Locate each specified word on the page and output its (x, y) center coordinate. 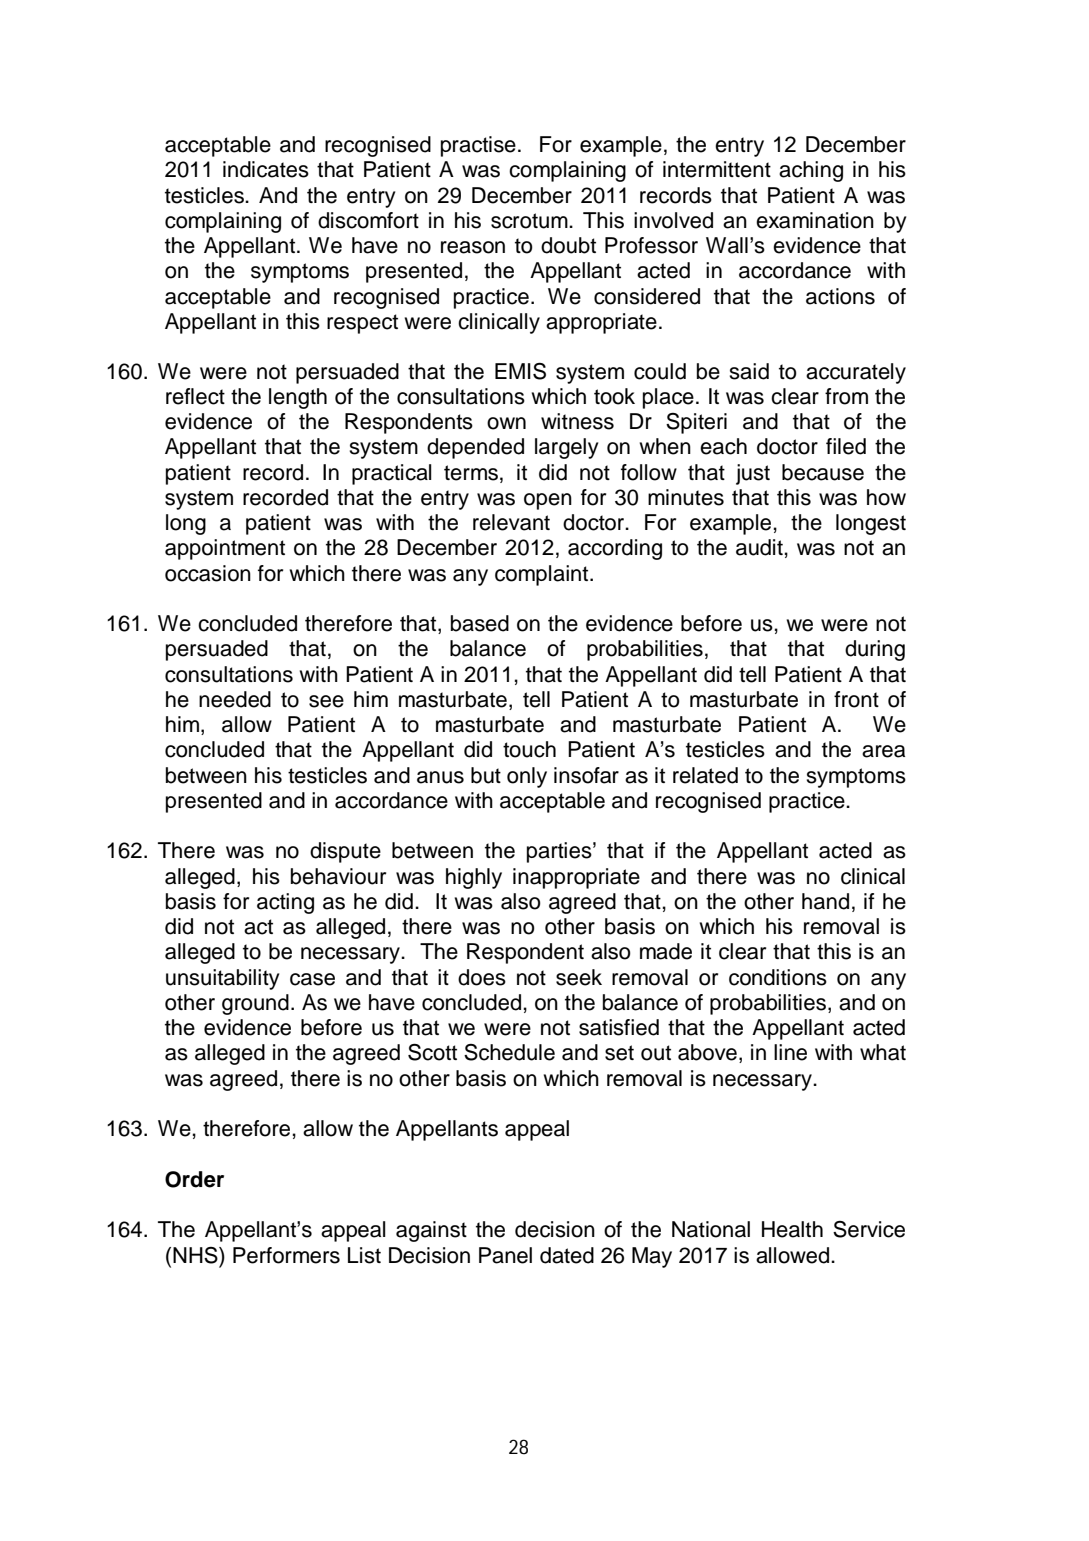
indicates (266, 169)
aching (811, 171)
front (856, 699)
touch (529, 749)
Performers (286, 1255)
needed (235, 699)
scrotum (530, 221)
